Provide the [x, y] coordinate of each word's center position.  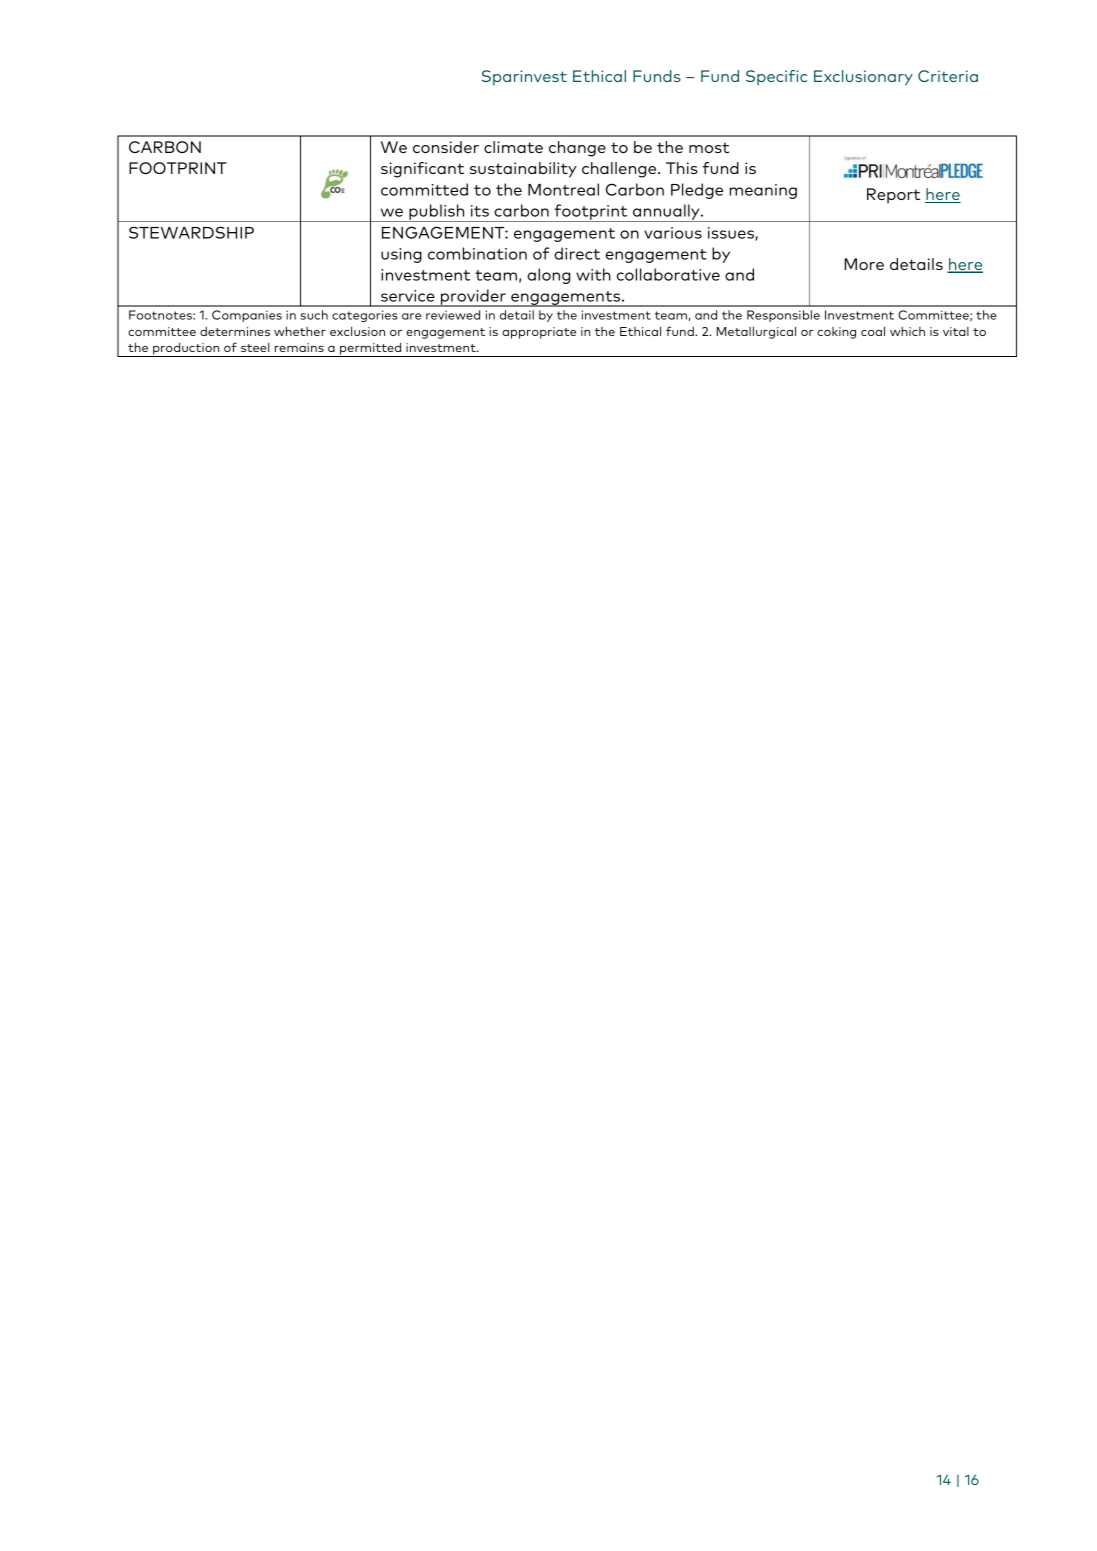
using [401, 255]
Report [893, 196]
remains [299, 347]
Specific [776, 77]
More [864, 264]
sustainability [523, 170]
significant [422, 170]
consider [446, 147]
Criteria [948, 76]
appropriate [539, 333]
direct [577, 253]
